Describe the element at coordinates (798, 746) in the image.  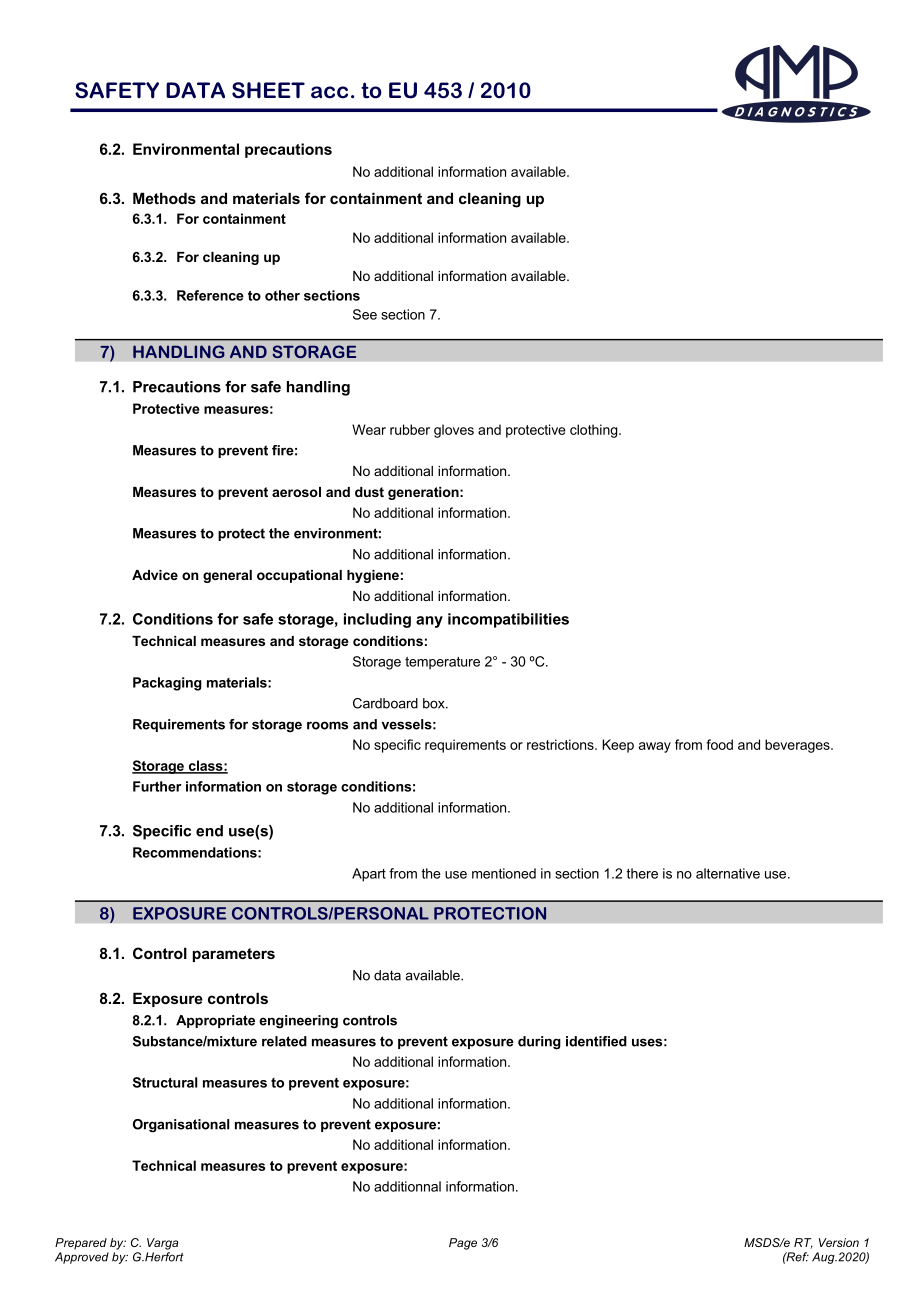
I see `beverages` at that location.
